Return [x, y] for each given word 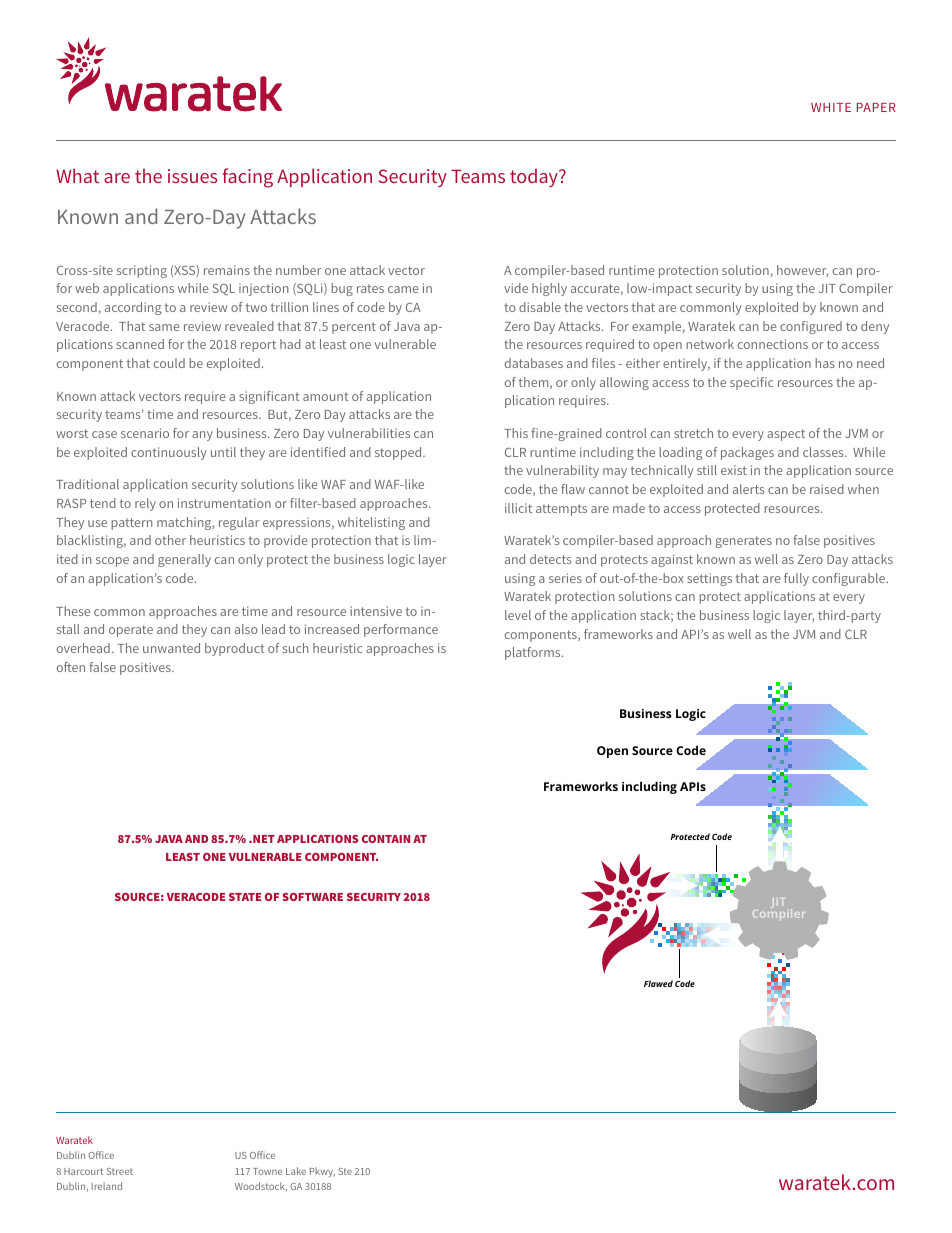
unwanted [171, 648]
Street [120, 1171]
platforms [534, 653]
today [535, 177]
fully [796, 579]
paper [876, 107]
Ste [345, 1171]
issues [192, 176]
